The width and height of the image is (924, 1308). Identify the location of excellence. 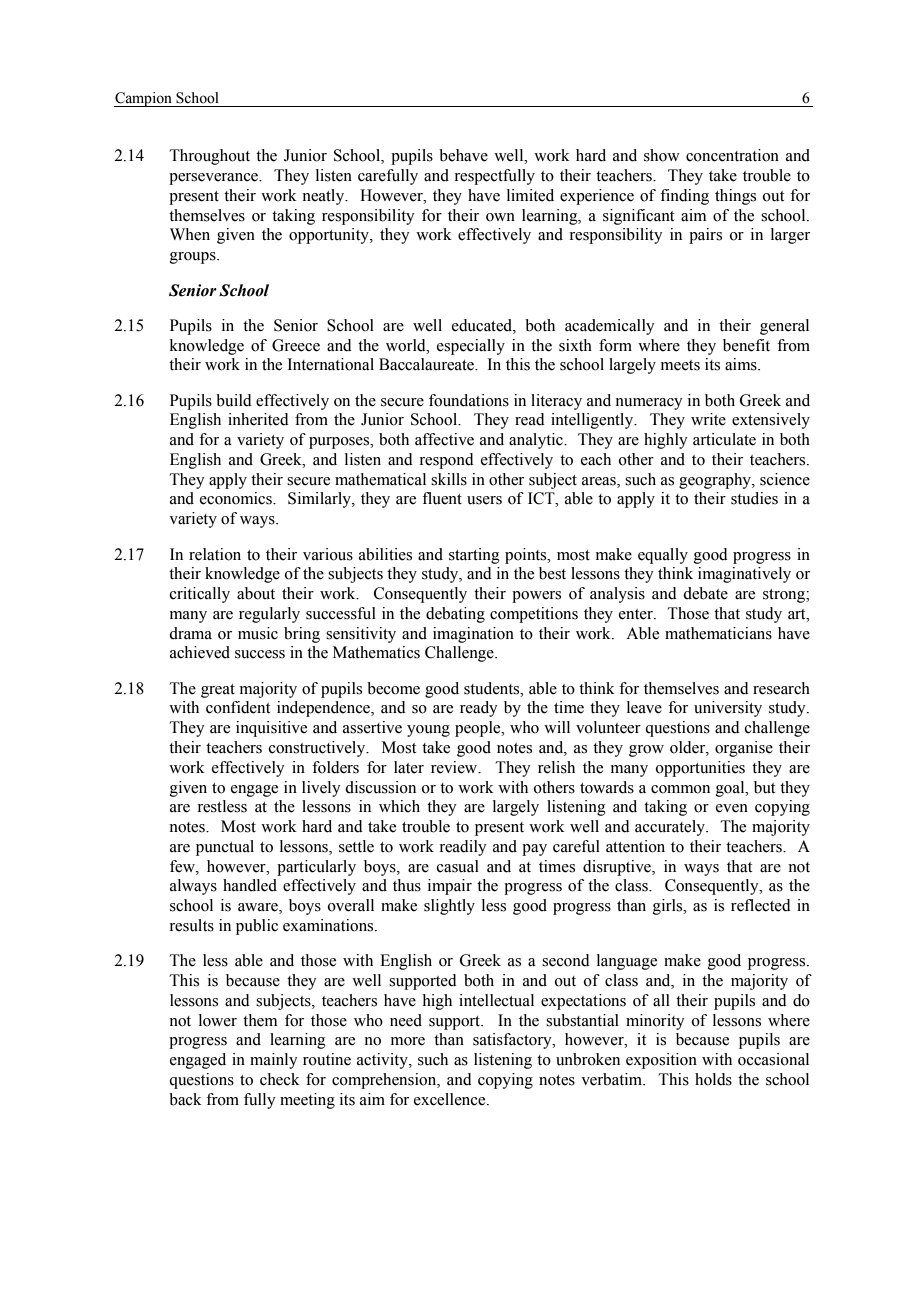
(451, 1099).
